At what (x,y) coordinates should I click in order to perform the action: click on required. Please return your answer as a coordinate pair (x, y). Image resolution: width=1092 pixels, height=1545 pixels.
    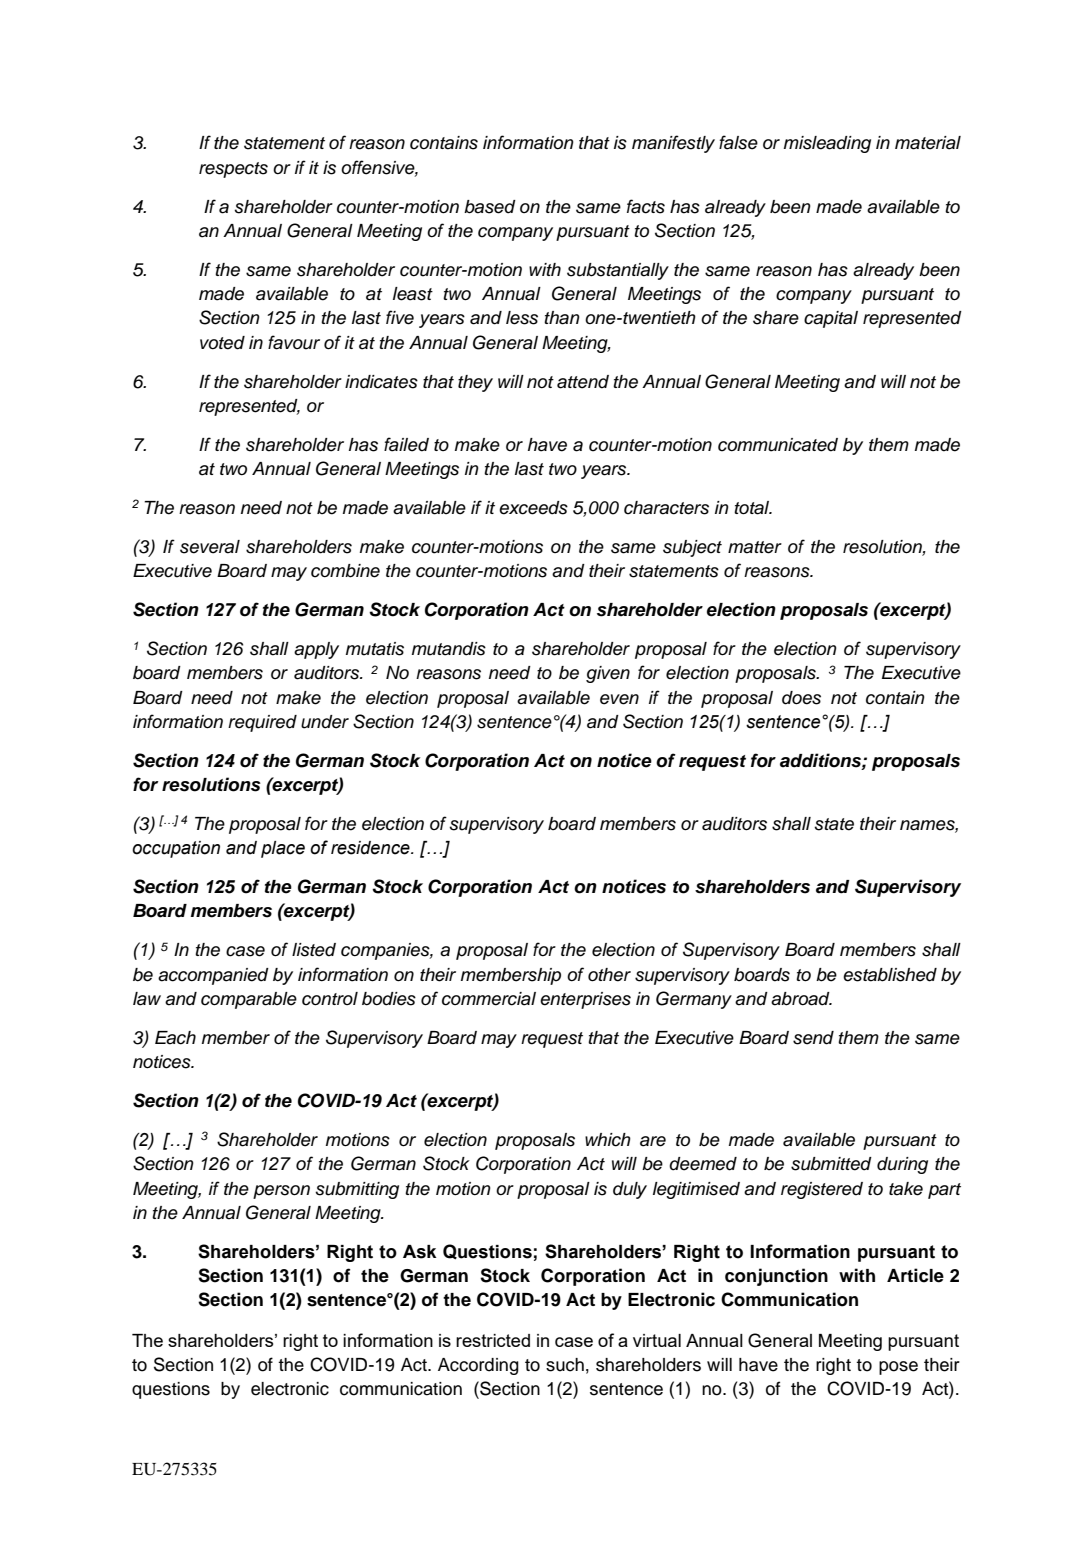
    Looking at the image, I should click on (262, 723).
